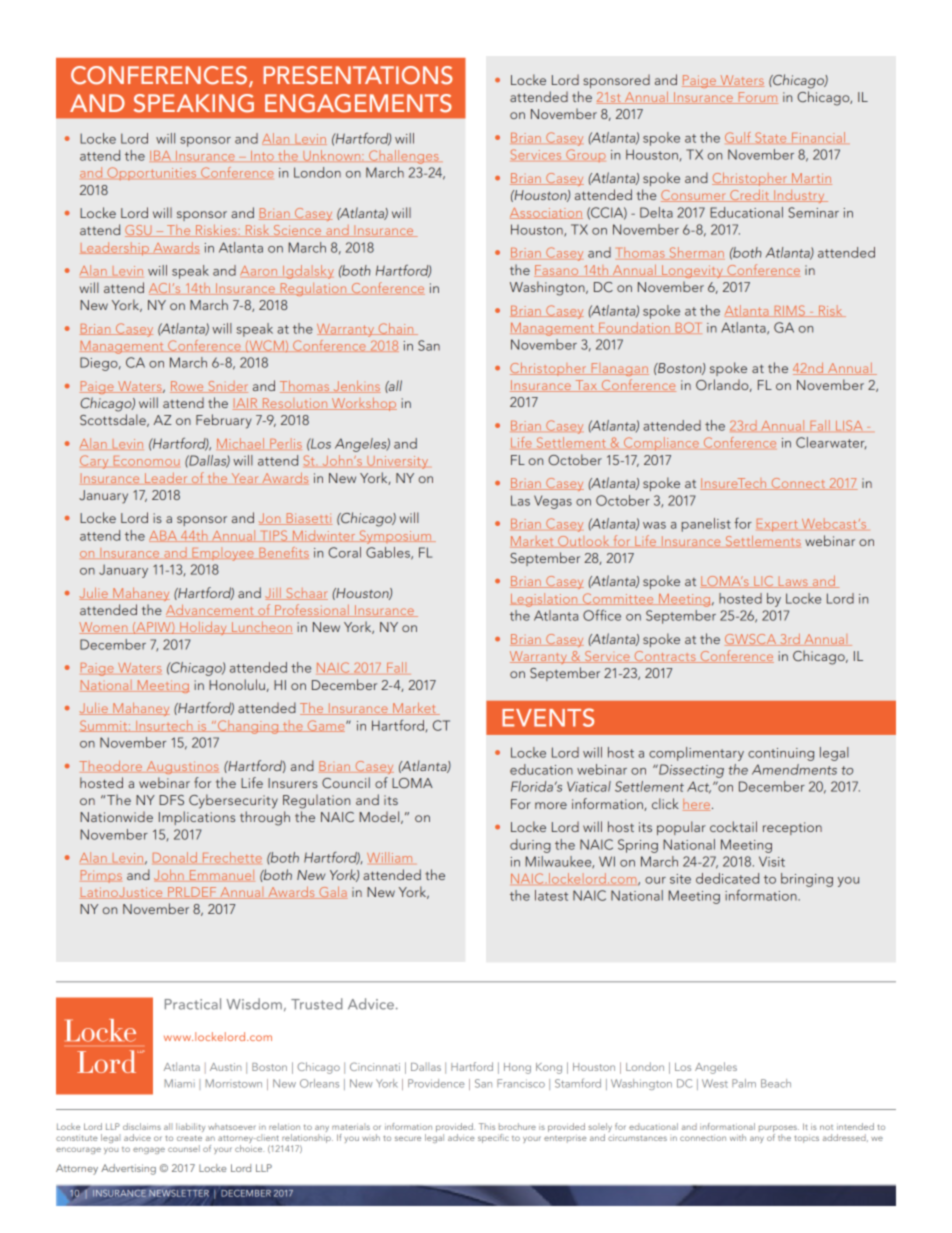 The image size is (952, 1233). What do you see at coordinates (240, 443) in the screenshot?
I see `Michael` at bounding box center [240, 443].
